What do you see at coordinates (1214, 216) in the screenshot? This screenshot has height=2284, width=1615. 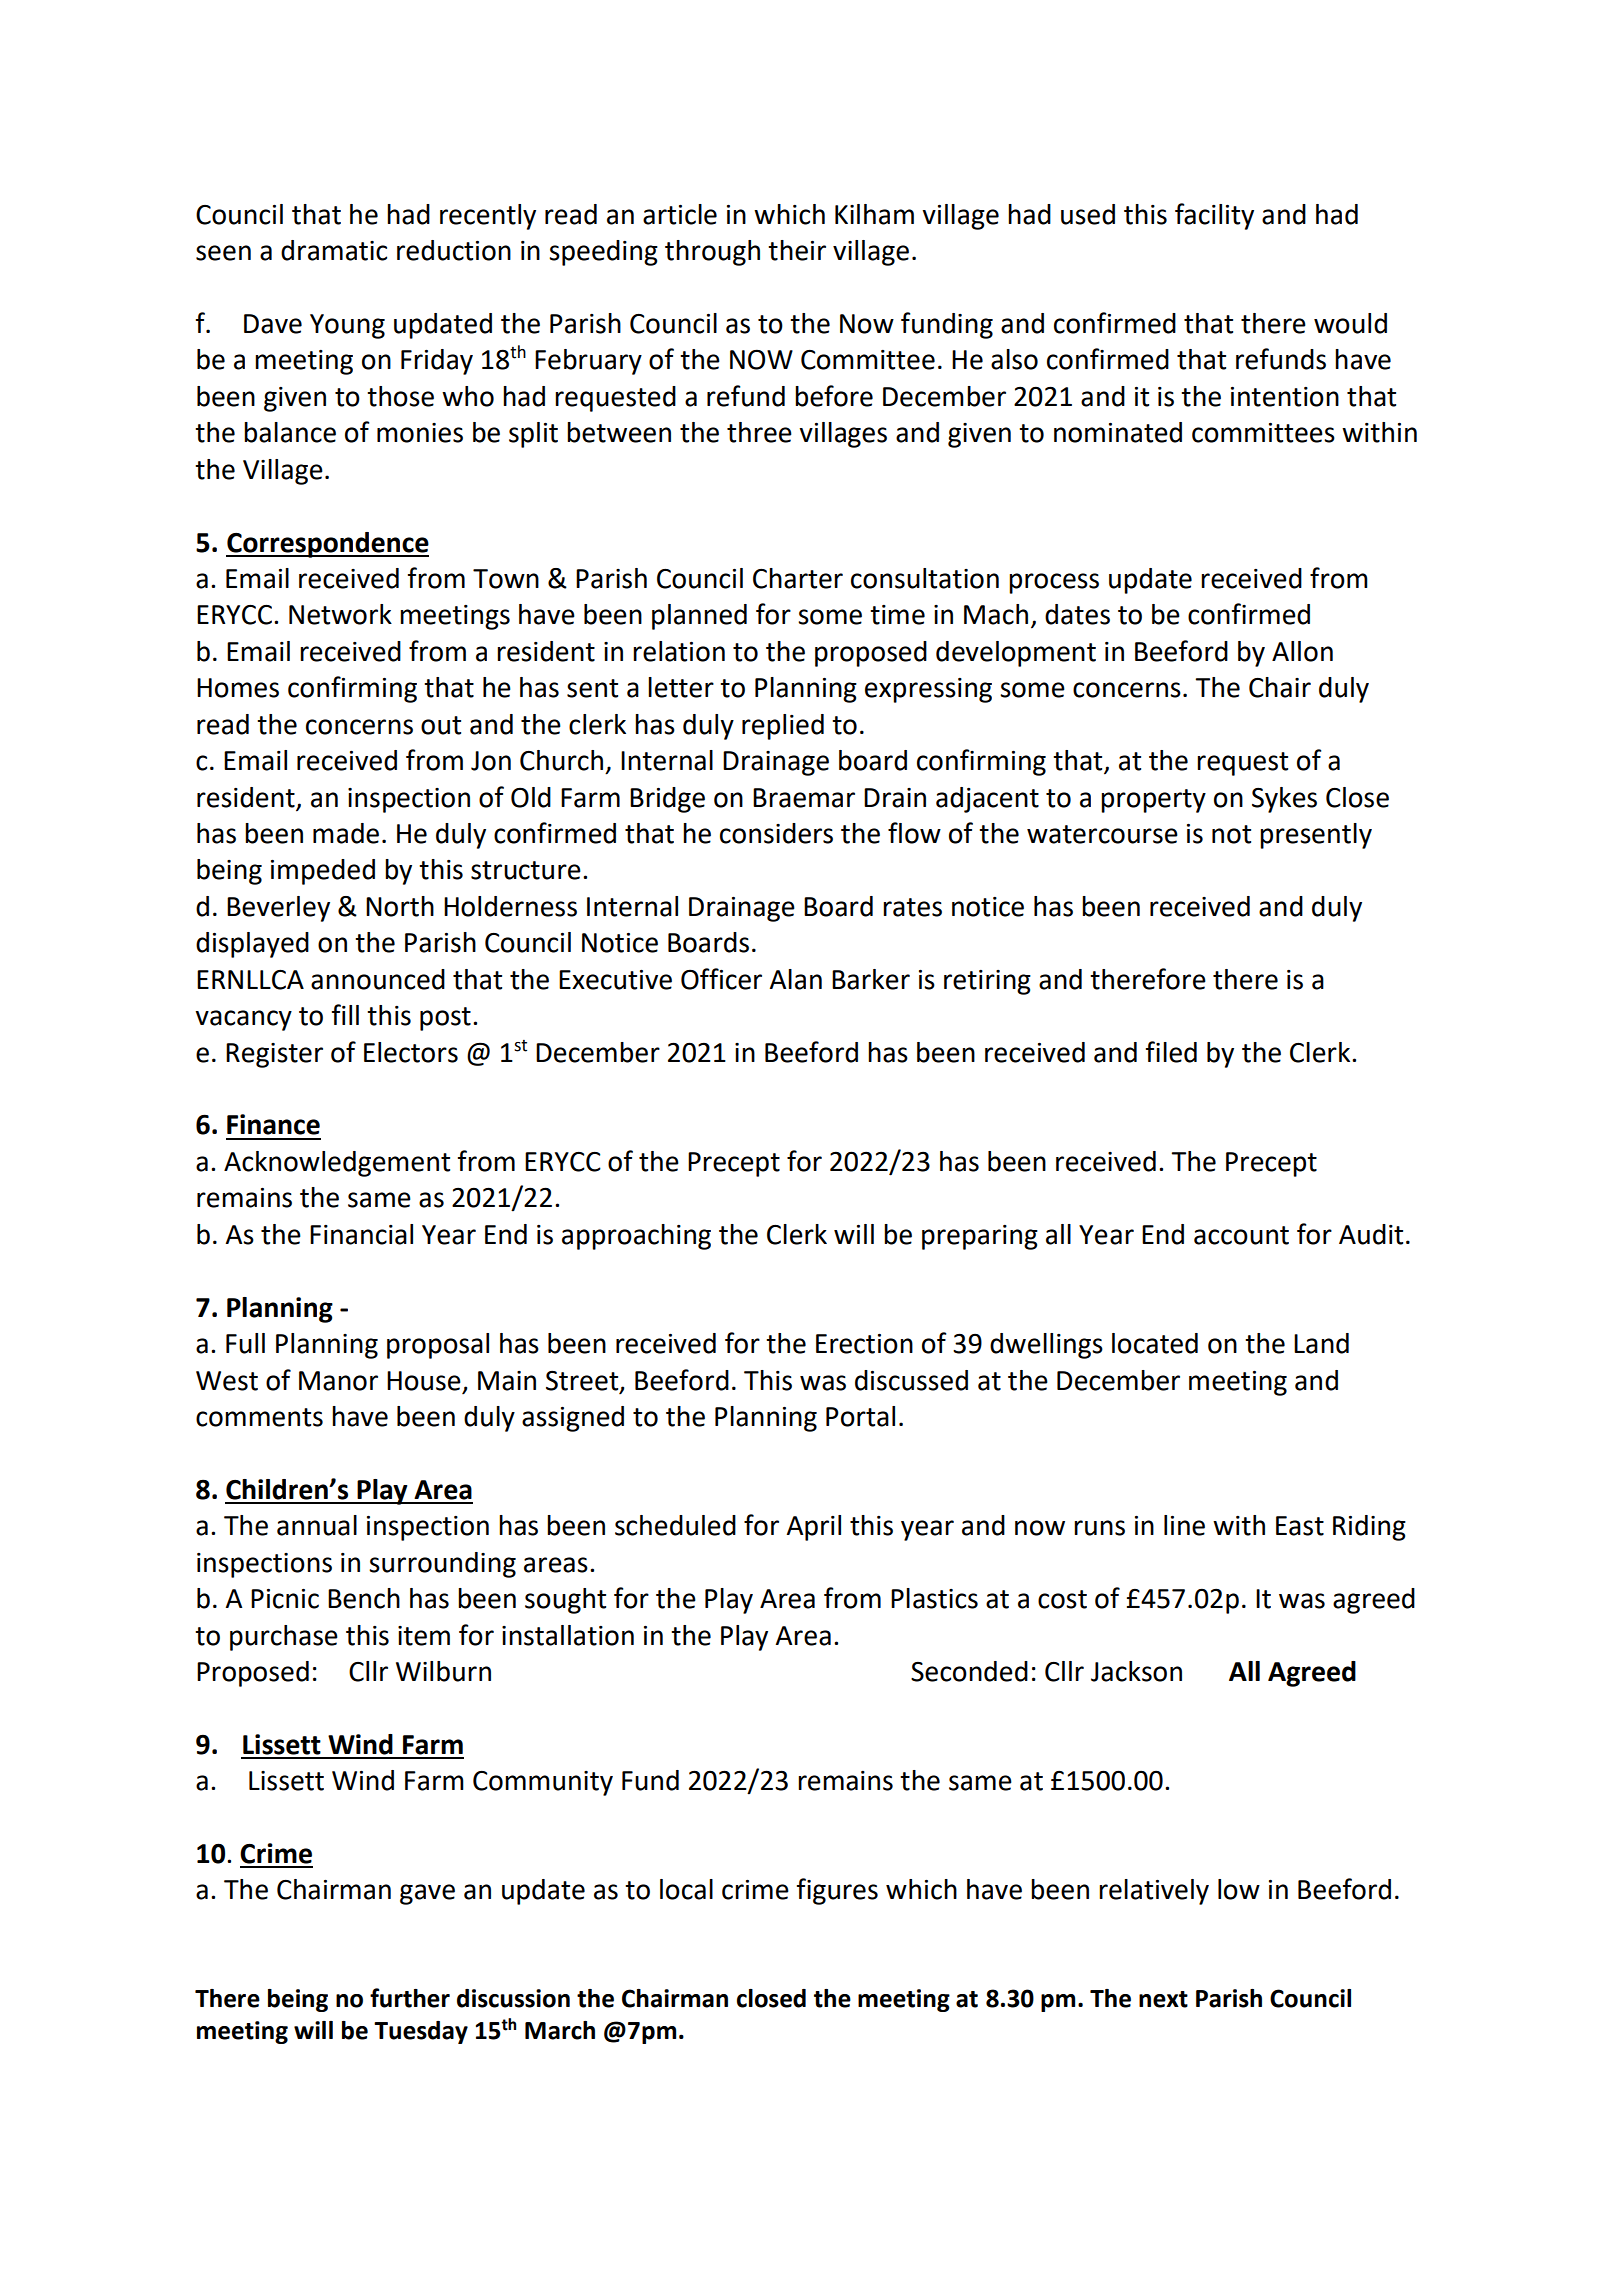 I see `facility` at bounding box center [1214, 216].
